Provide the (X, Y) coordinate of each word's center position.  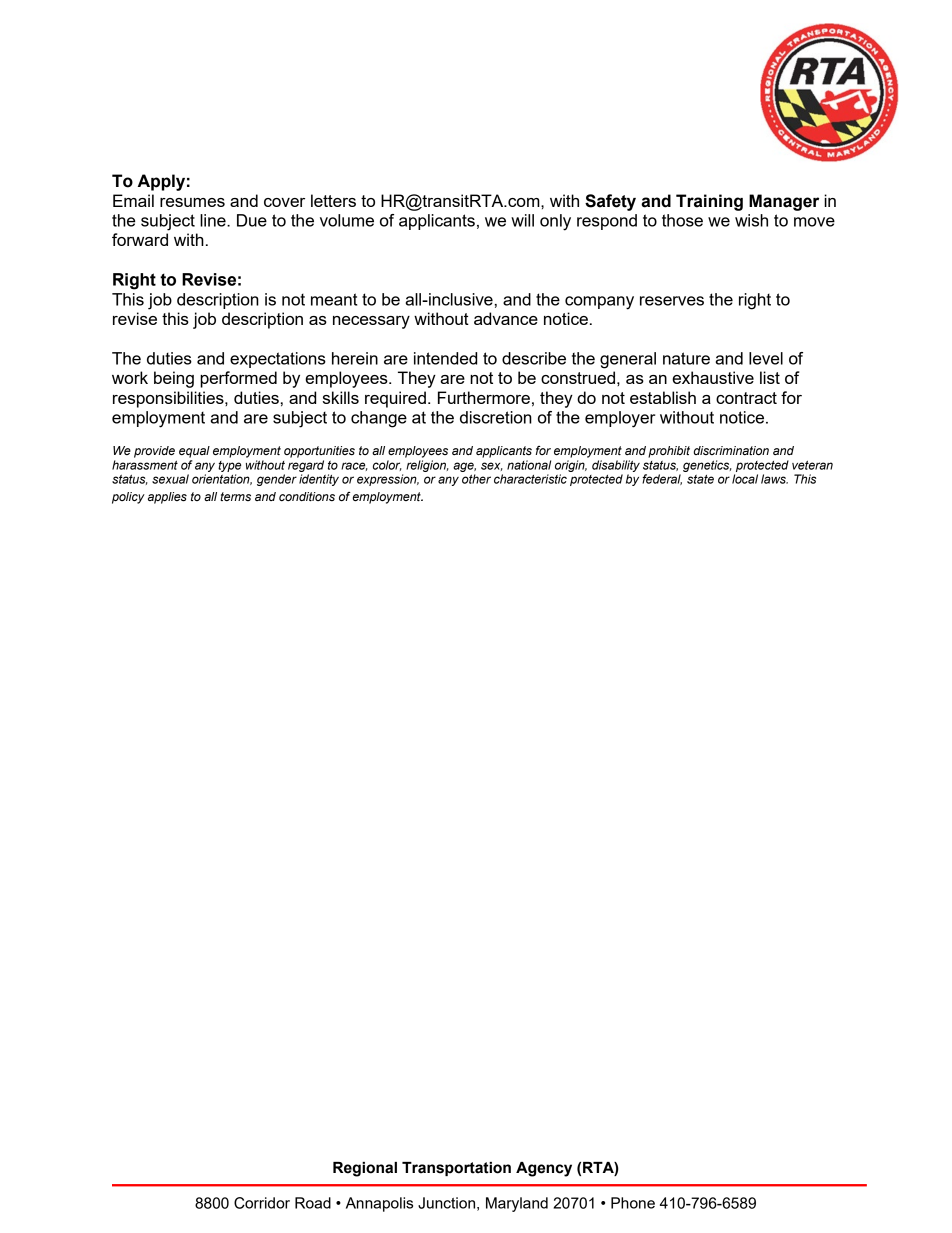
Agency (544, 1169)
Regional (365, 1169)
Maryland (517, 1204)
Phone (633, 1203)
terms (235, 496)
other (476, 479)
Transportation (456, 1169)
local (745, 479)
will (522, 220)
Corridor (262, 1203)
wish (751, 220)
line (214, 220)
